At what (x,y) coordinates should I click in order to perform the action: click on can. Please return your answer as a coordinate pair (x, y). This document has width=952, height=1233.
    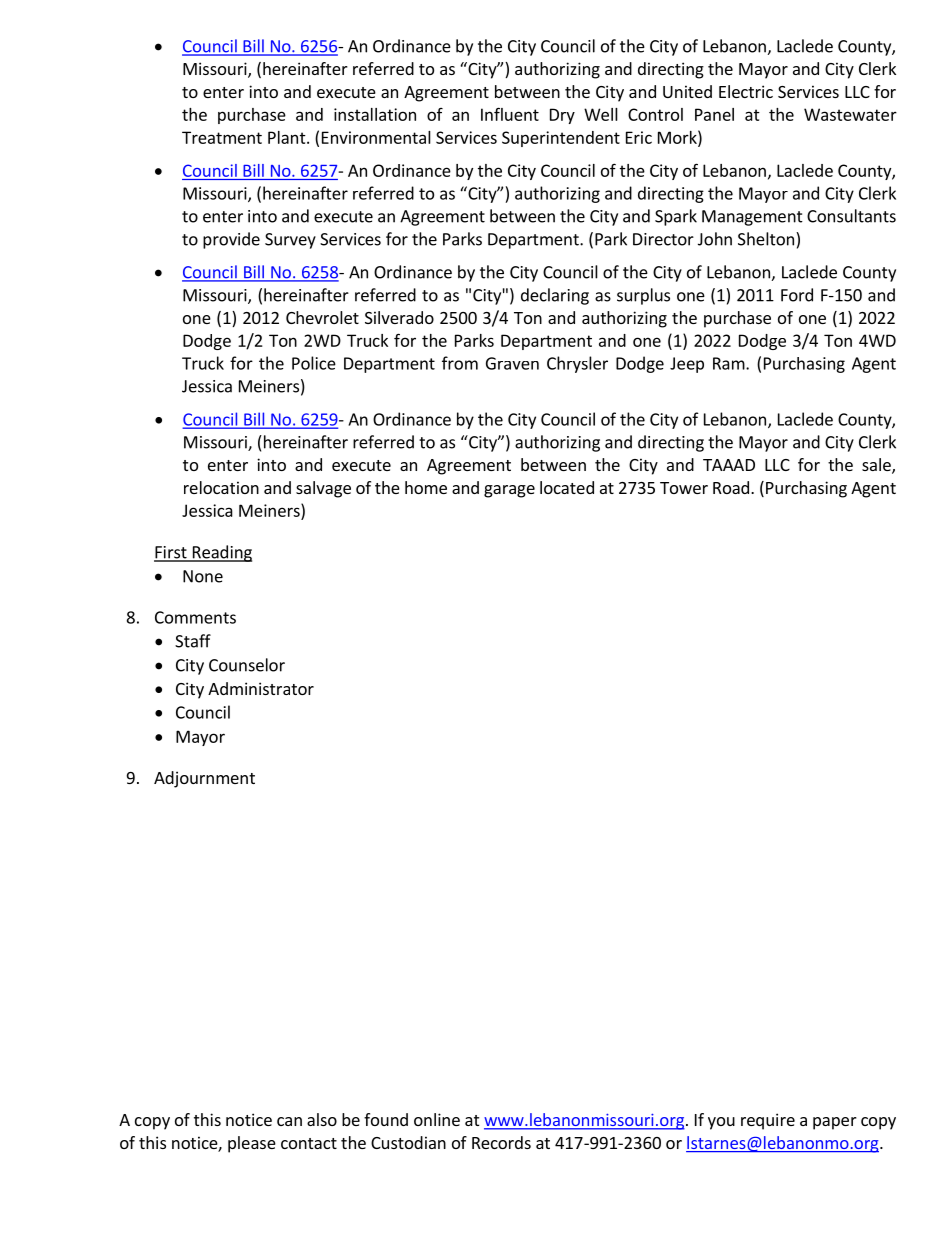
    Looking at the image, I should click on (289, 1121).
